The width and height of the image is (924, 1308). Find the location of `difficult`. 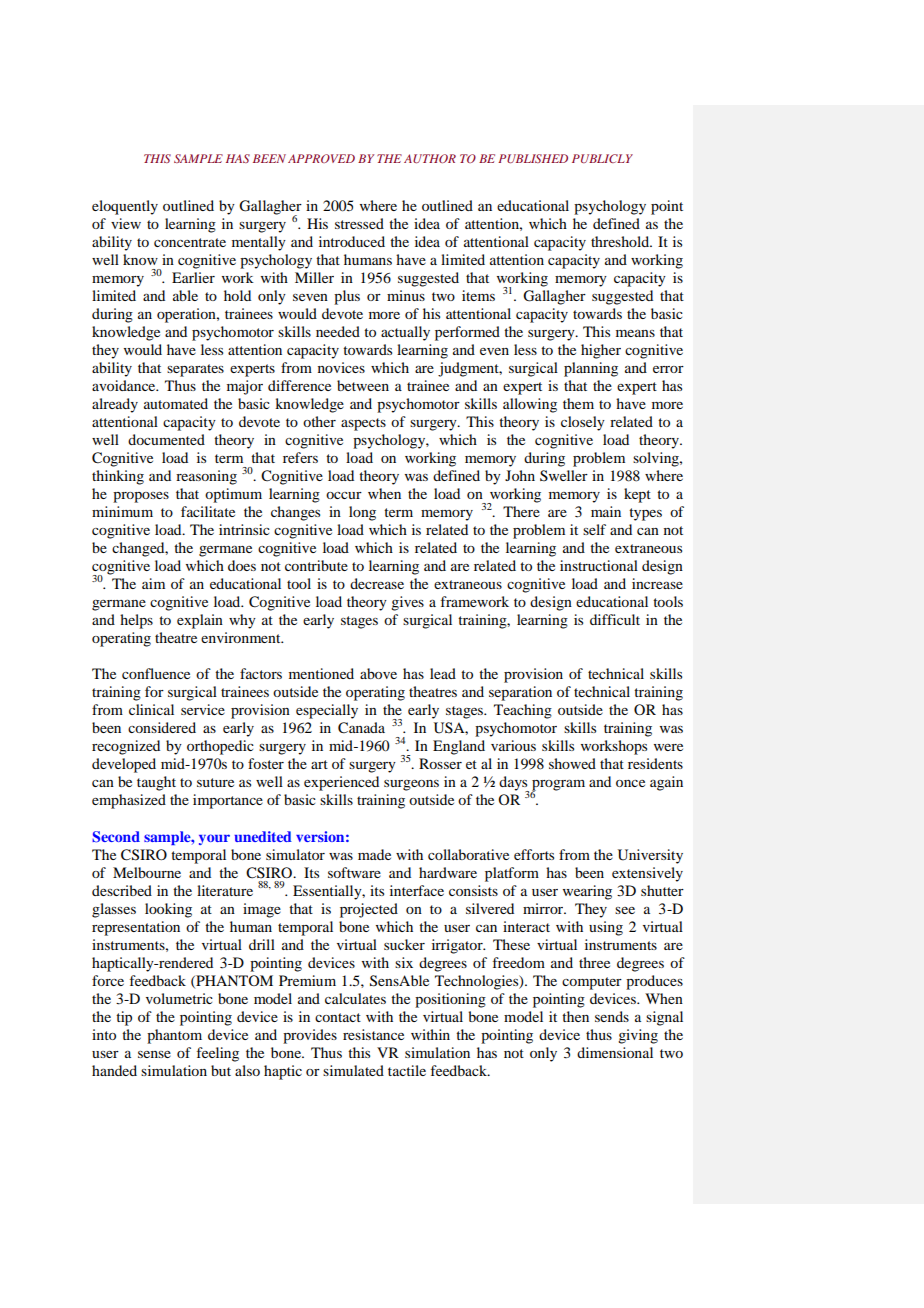

difficult is located at coordinates (615, 619).
